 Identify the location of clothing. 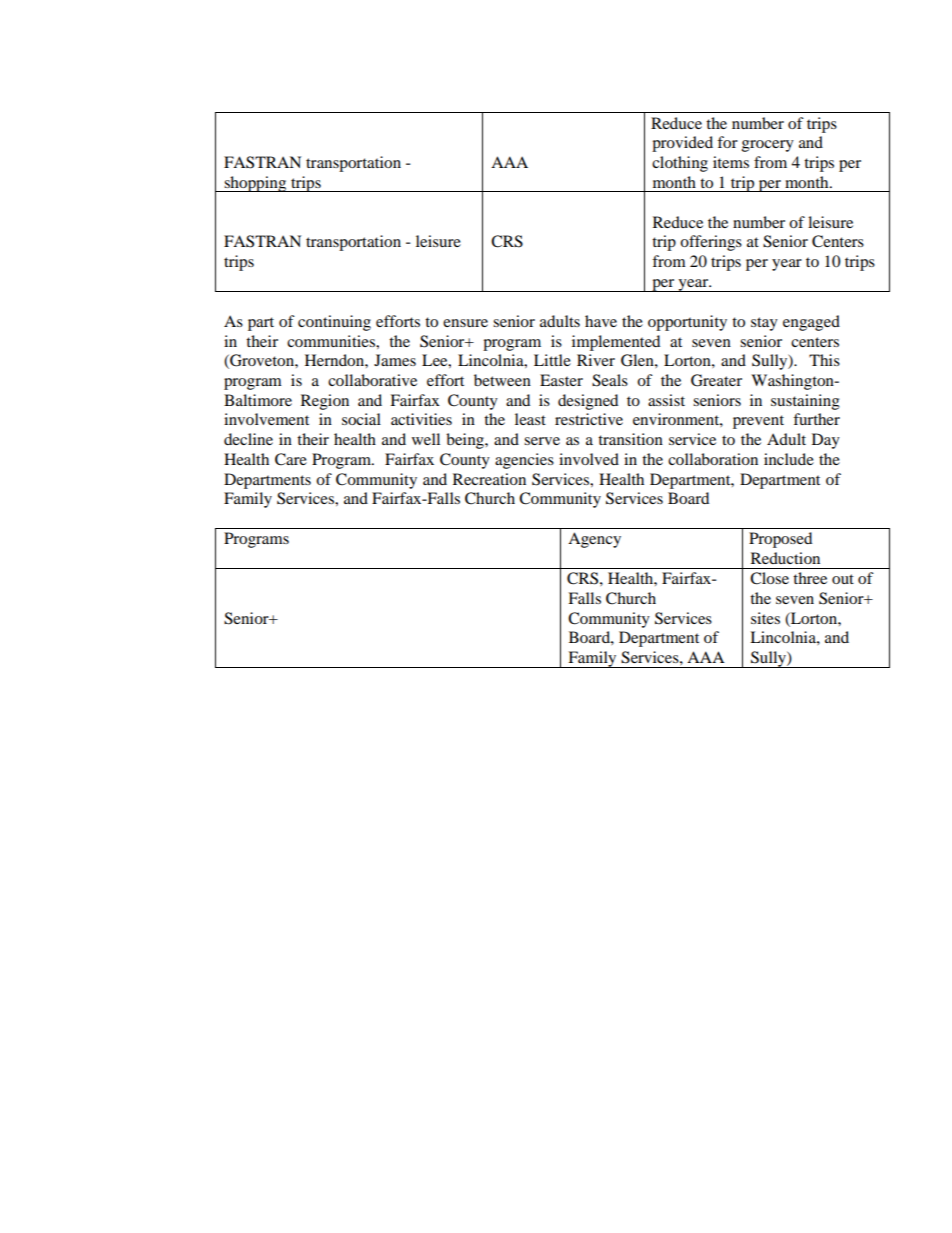
(680, 164).
